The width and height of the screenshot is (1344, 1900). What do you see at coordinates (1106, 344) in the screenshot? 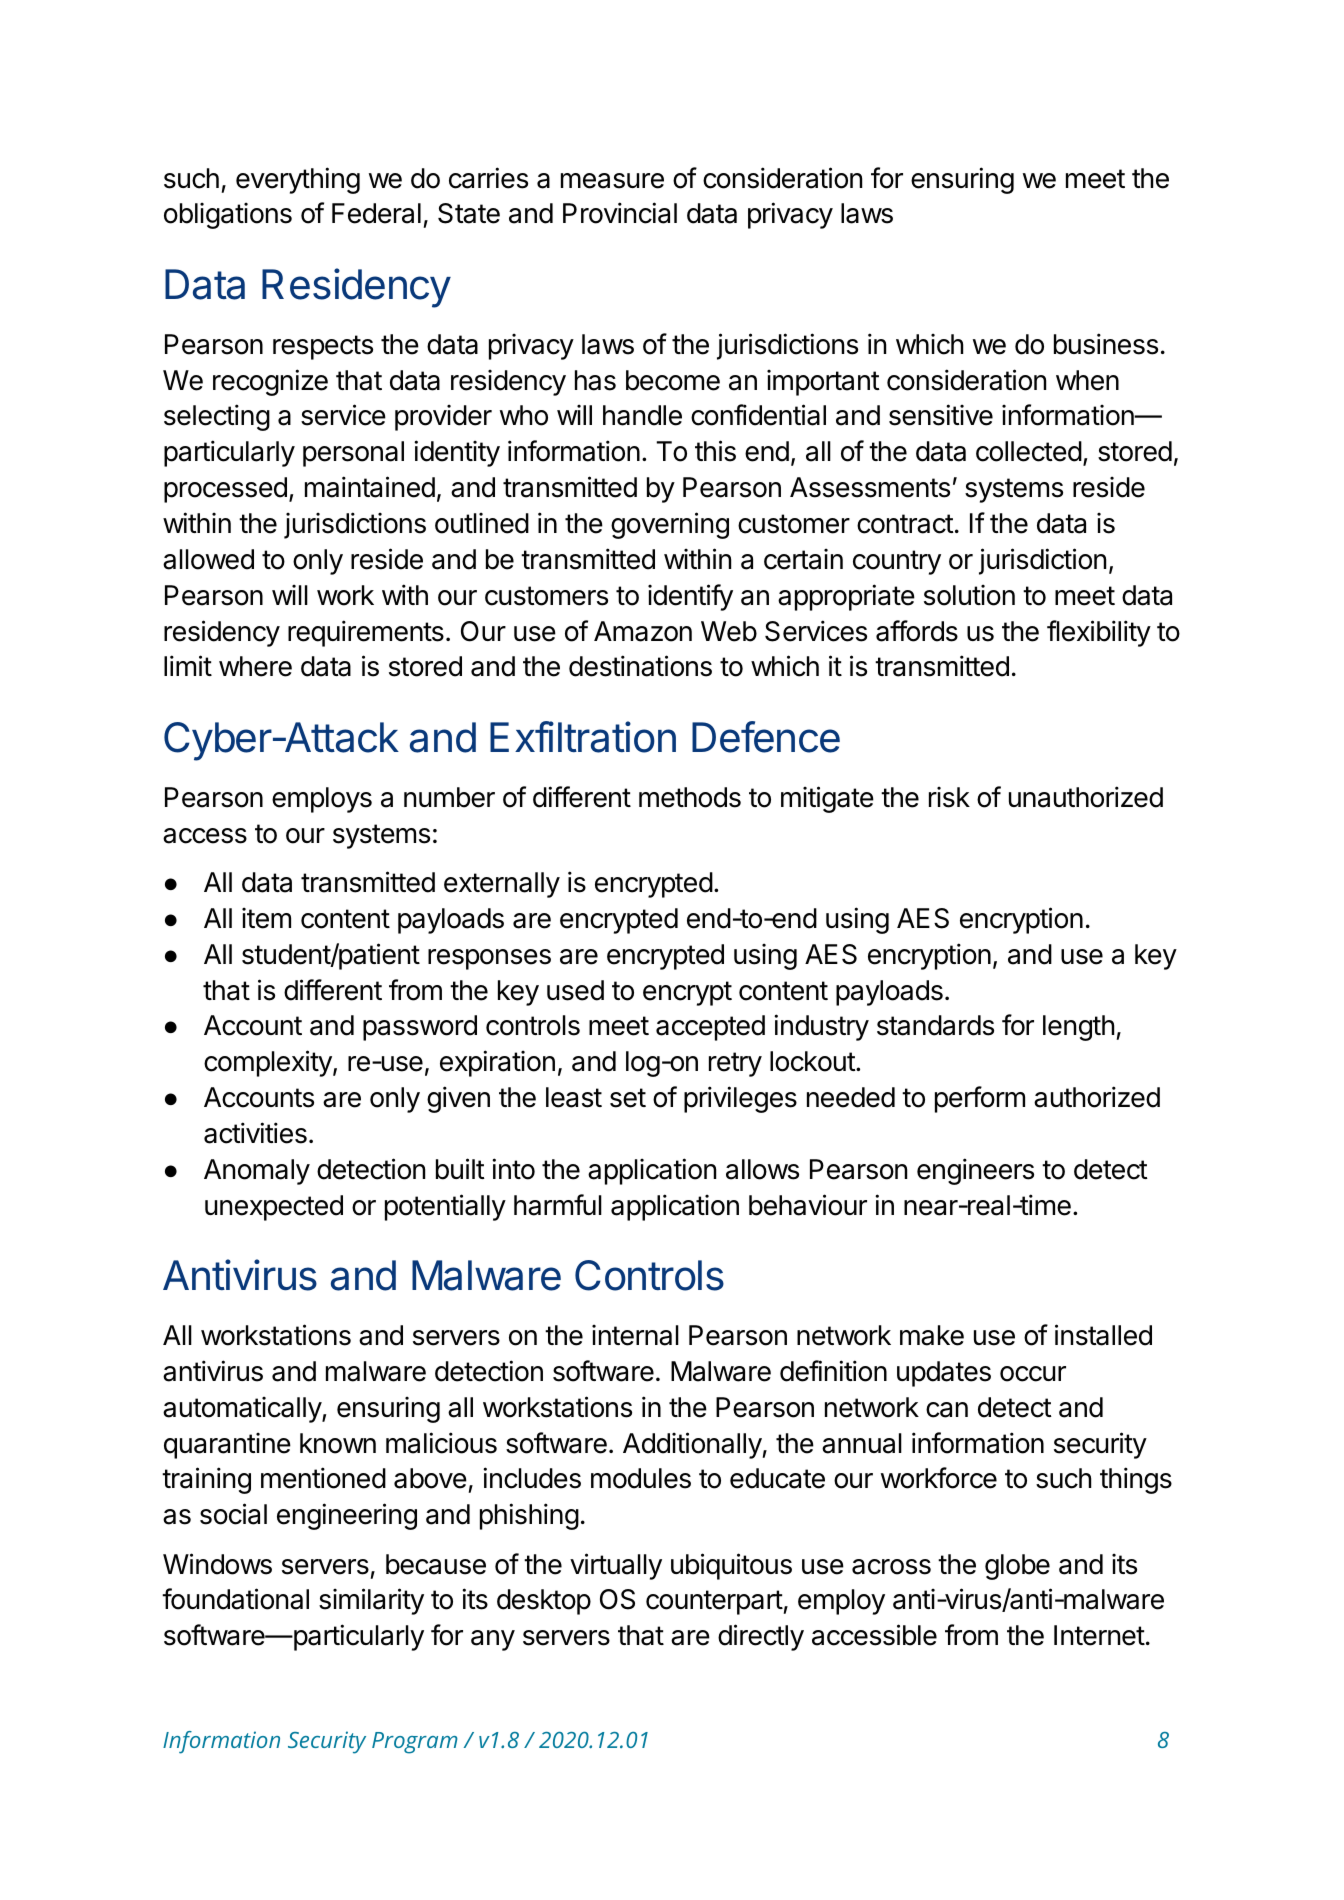
I see `business` at bounding box center [1106, 344].
